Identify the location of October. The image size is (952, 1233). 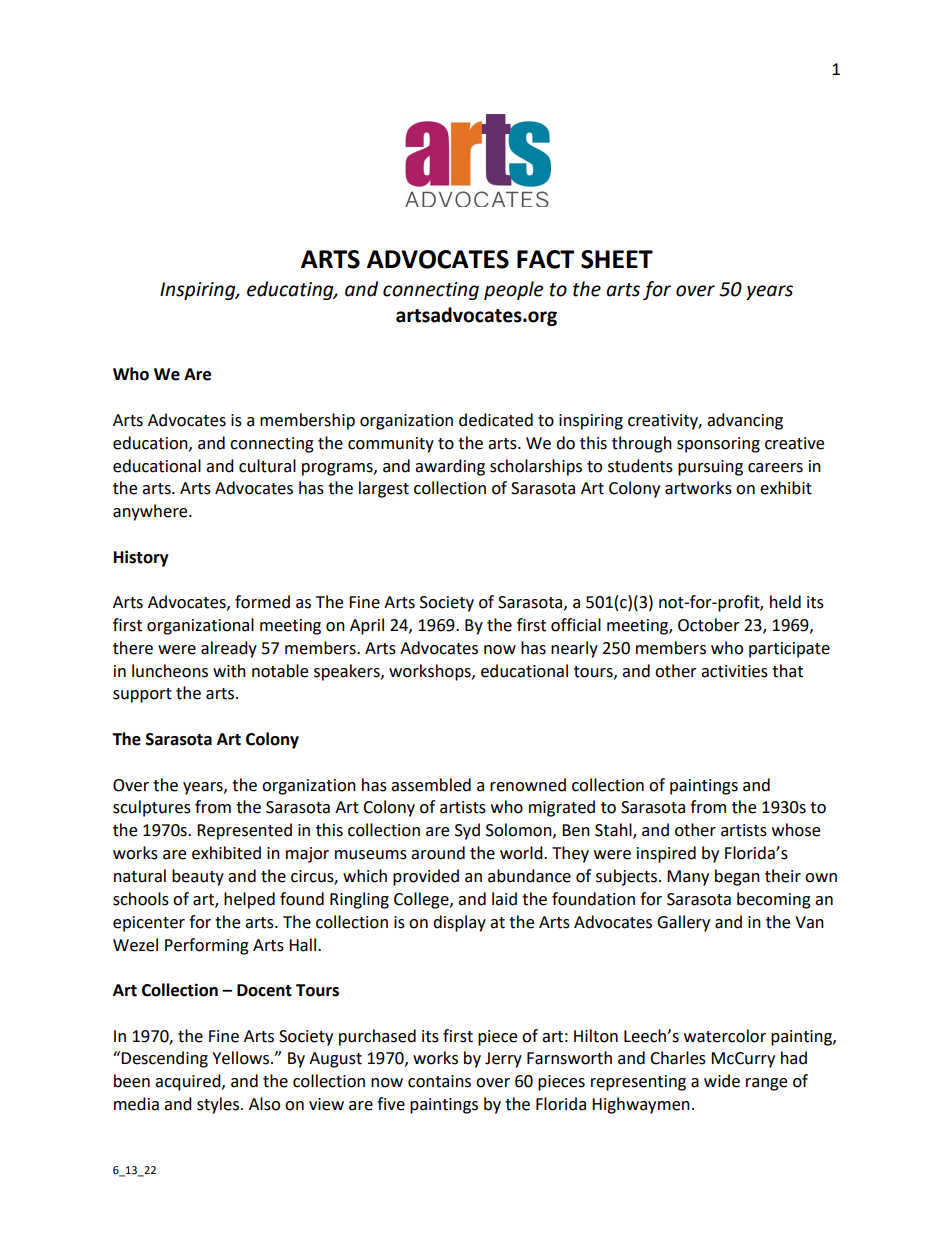
(709, 625).
